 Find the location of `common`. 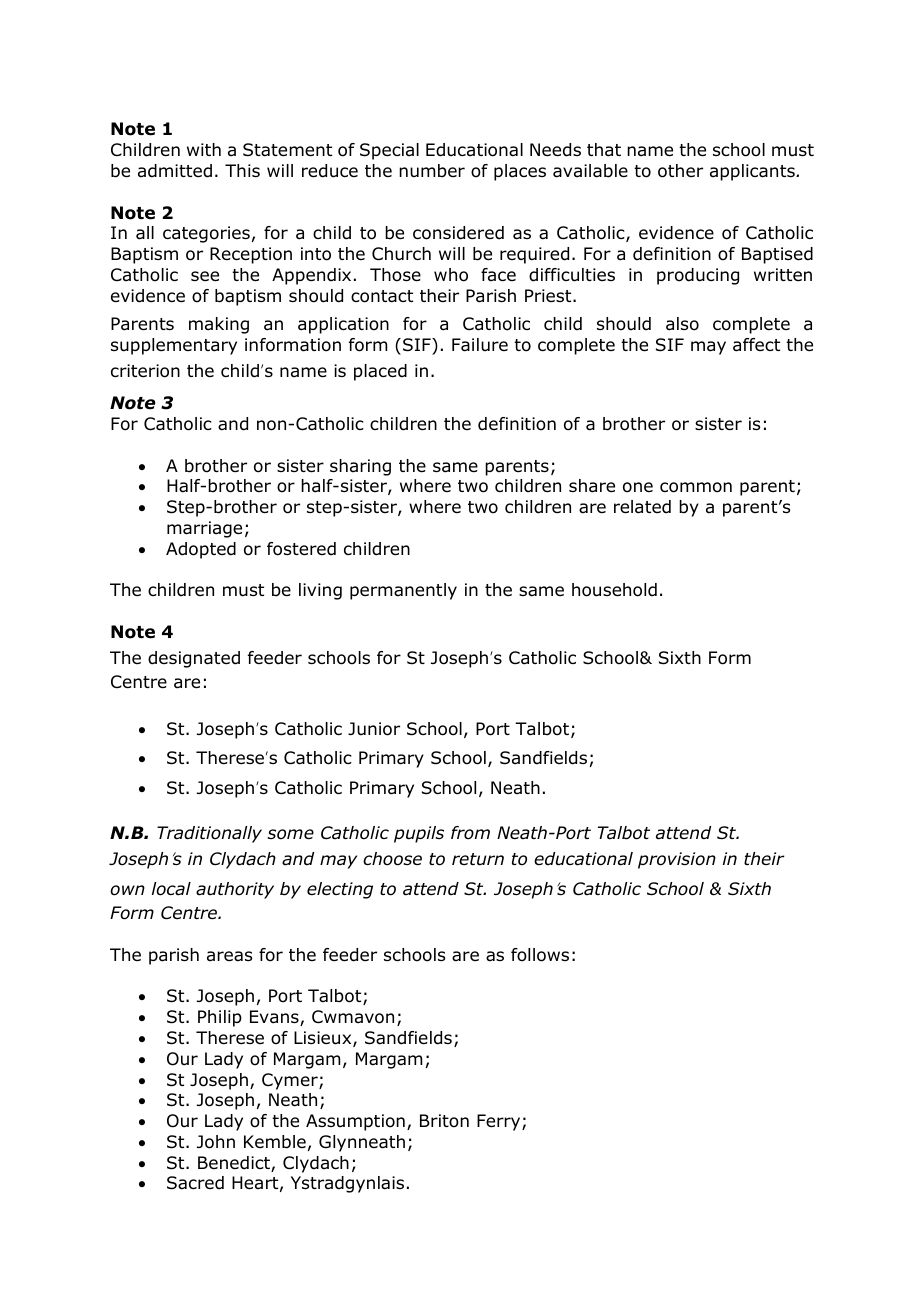

common is located at coordinates (696, 487).
